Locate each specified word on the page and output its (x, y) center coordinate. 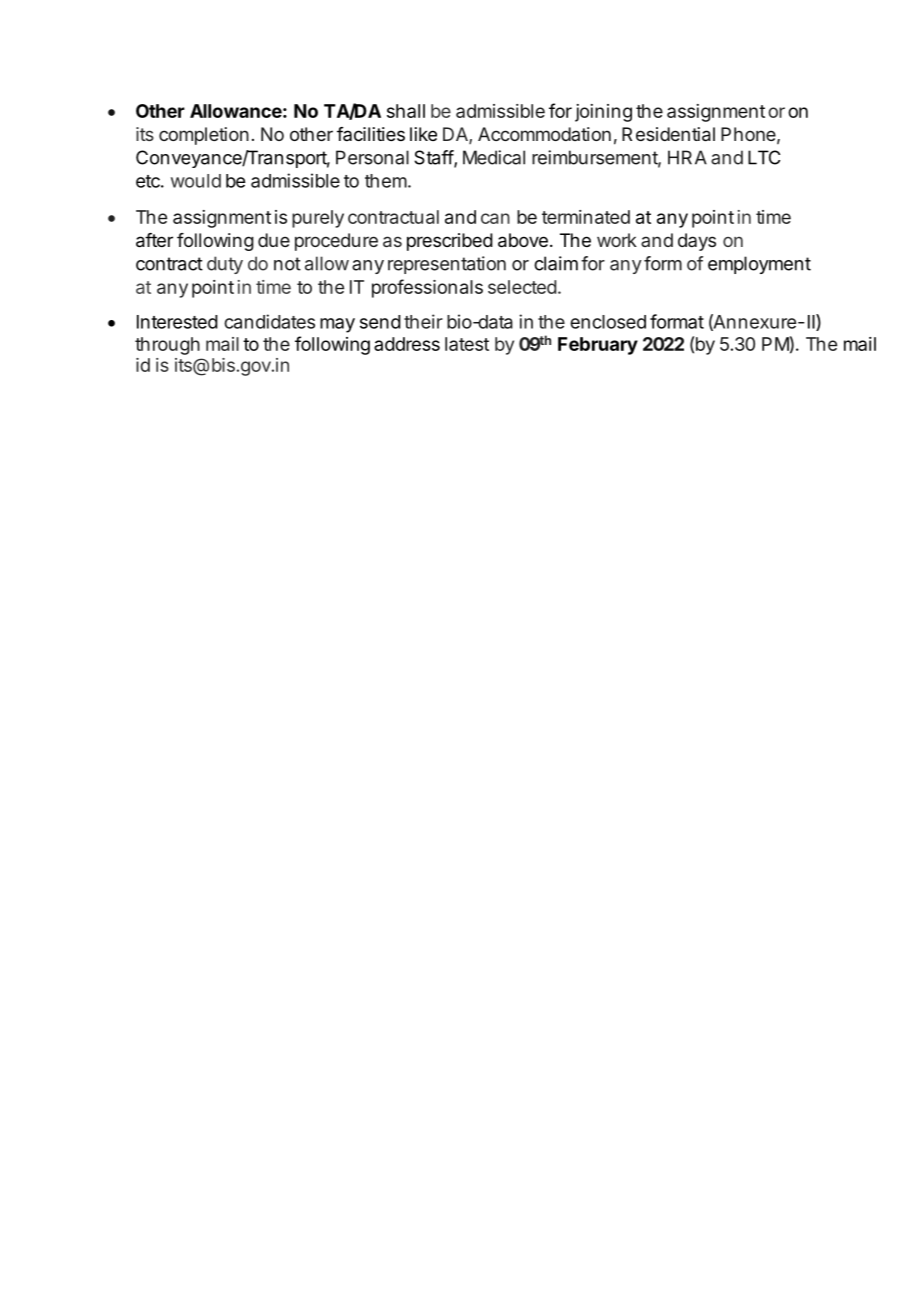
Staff (434, 158)
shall (406, 111)
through (167, 346)
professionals (427, 288)
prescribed (450, 242)
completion (204, 136)
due (274, 240)
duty (225, 265)
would (196, 181)
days (697, 242)
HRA (687, 157)
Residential (668, 134)
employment (759, 265)
